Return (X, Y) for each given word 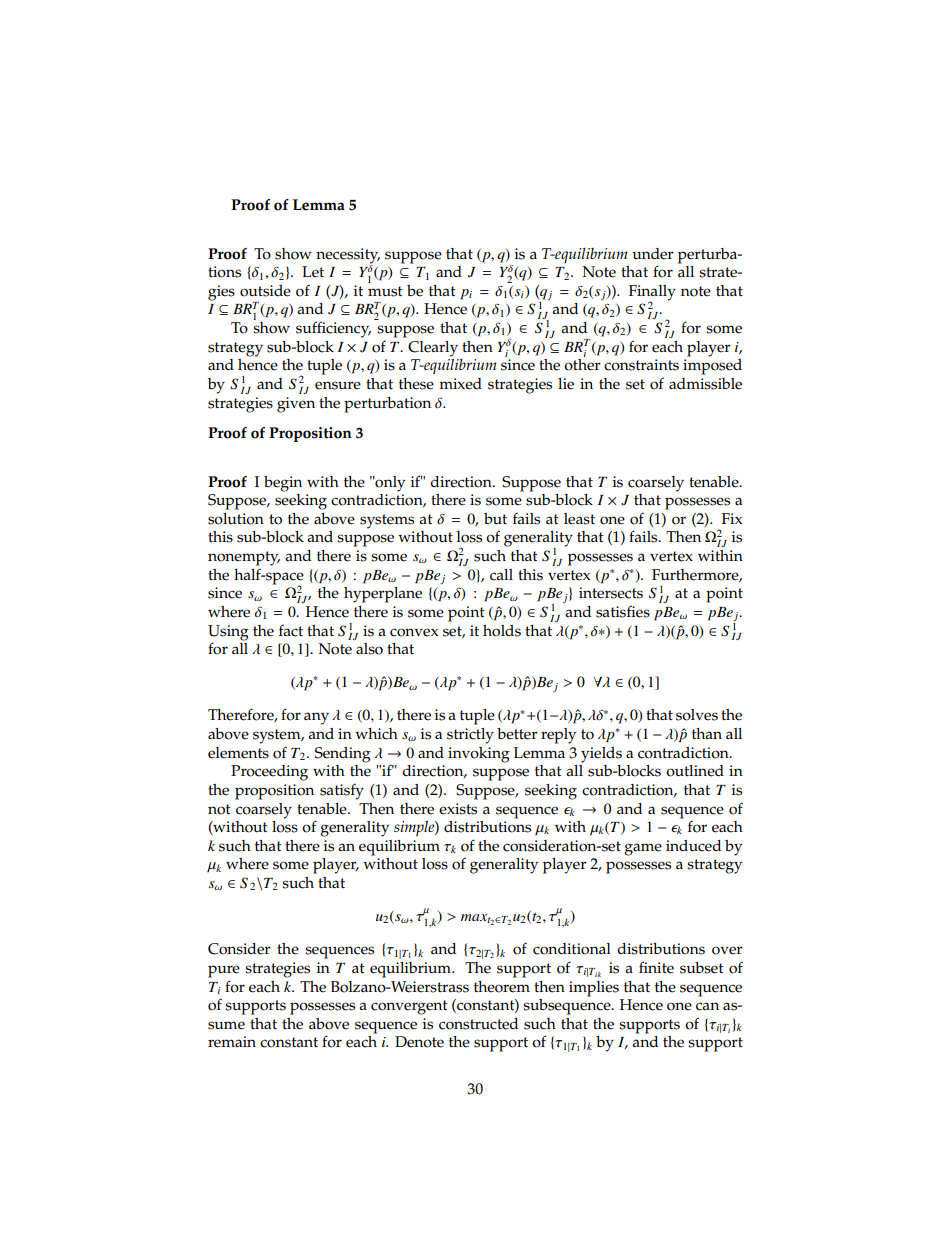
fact (291, 630)
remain (232, 1042)
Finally (652, 294)
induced (693, 846)
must (385, 291)
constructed (478, 1024)
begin (283, 484)
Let (313, 272)
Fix (732, 518)
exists (458, 809)
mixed (460, 384)
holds (502, 631)
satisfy (342, 791)
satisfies (623, 611)
